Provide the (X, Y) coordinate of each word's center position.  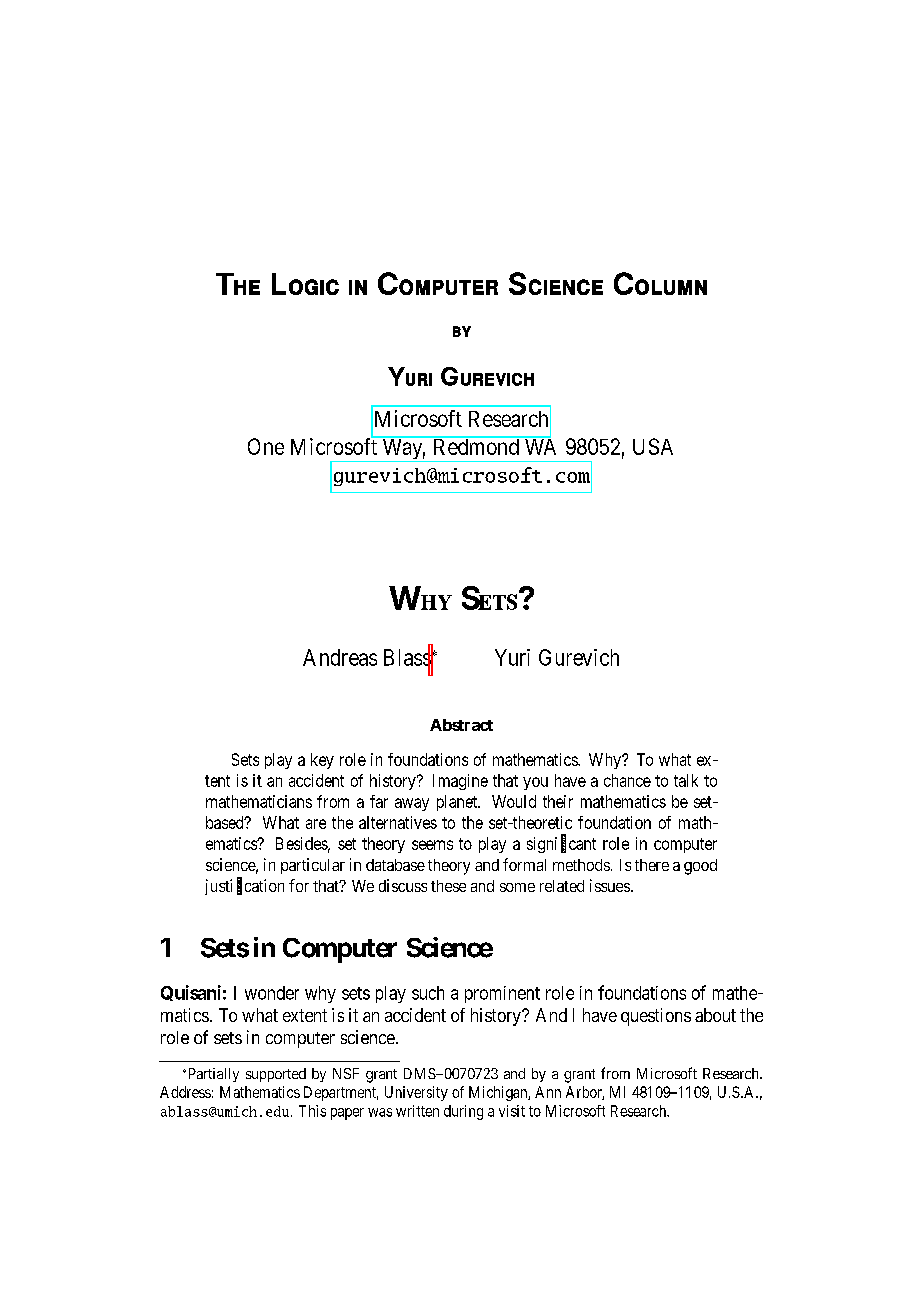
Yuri (512, 657)
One (266, 446)
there (652, 865)
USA (653, 446)
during (463, 1112)
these (448, 886)
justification (244, 886)
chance (627, 780)
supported (276, 1075)
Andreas (340, 657)
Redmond (475, 446)
